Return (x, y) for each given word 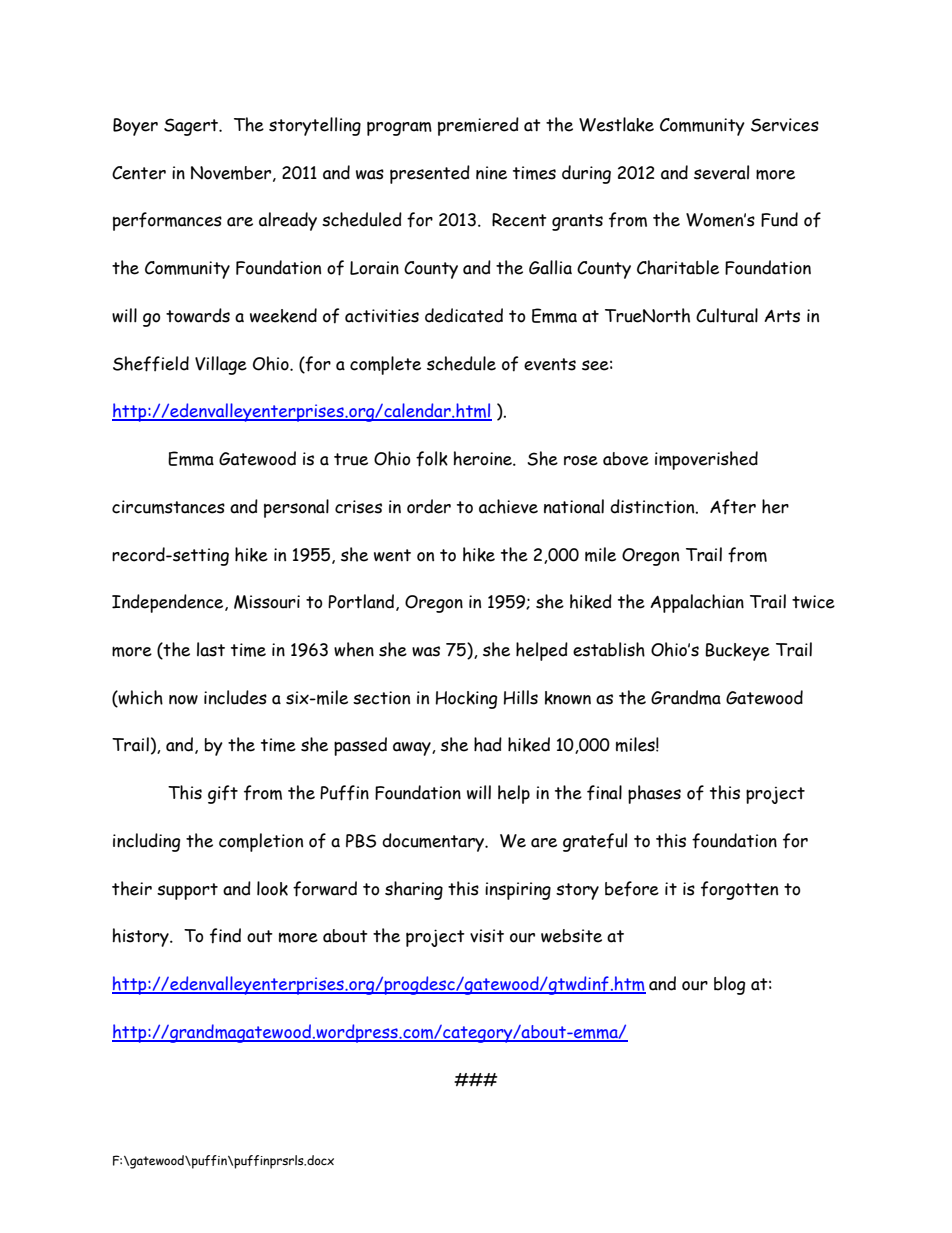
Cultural (727, 315)
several (721, 172)
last (211, 649)
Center (139, 173)
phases (654, 794)
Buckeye (737, 652)
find (225, 936)
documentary (434, 842)
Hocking (466, 700)
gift (223, 794)
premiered (478, 126)
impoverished (706, 460)
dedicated (464, 315)
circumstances (168, 507)
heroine (483, 458)
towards (198, 315)
